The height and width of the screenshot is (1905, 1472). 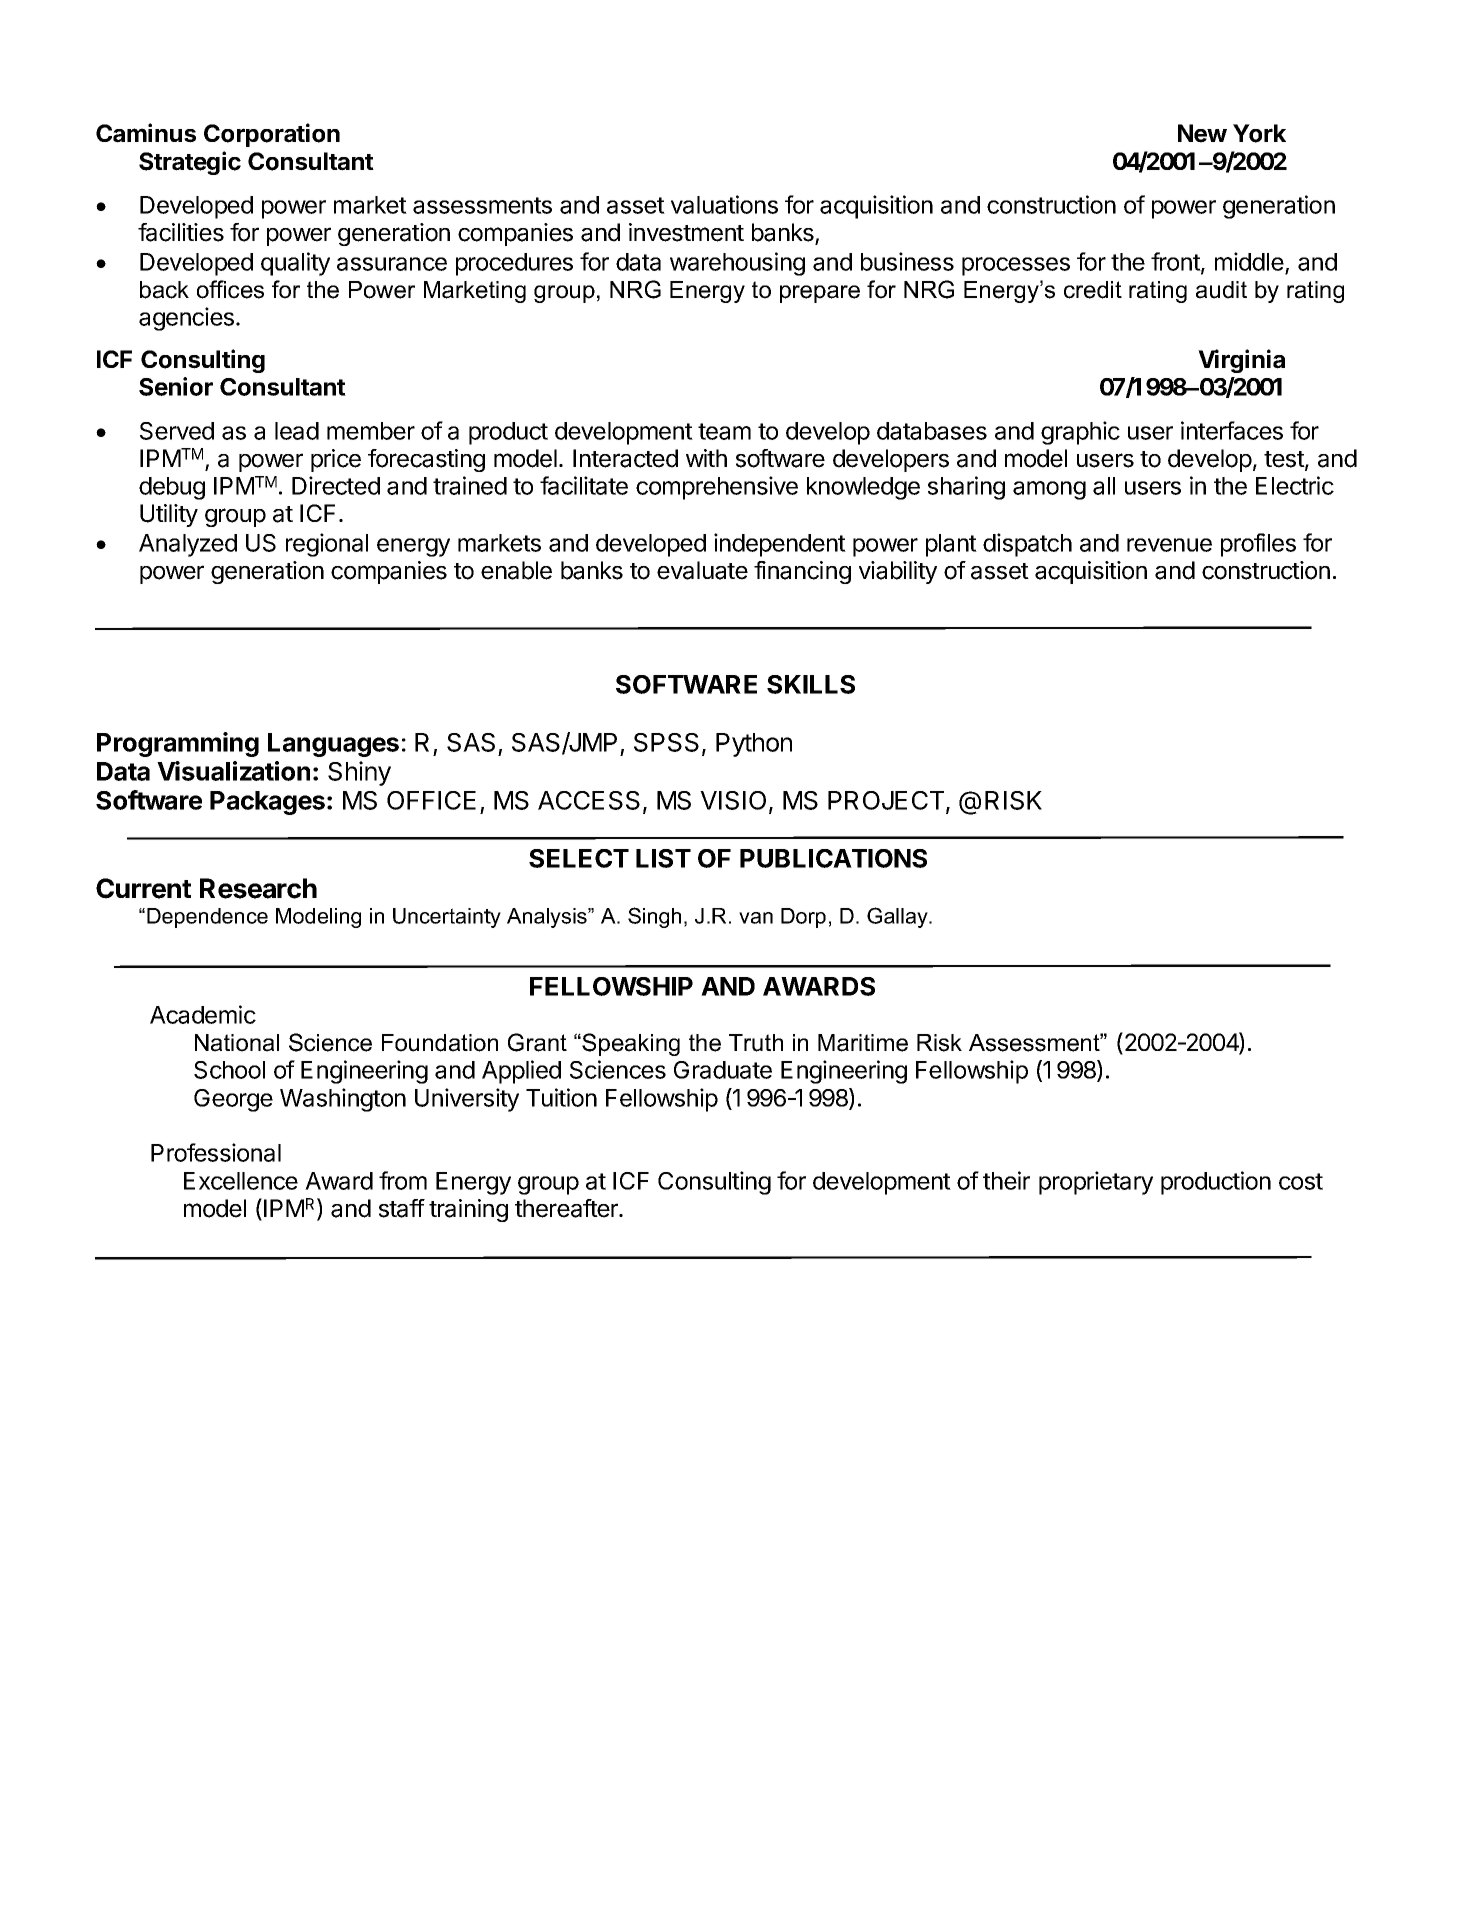 I want to click on proprietary, so click(x=1096, y=1183).
